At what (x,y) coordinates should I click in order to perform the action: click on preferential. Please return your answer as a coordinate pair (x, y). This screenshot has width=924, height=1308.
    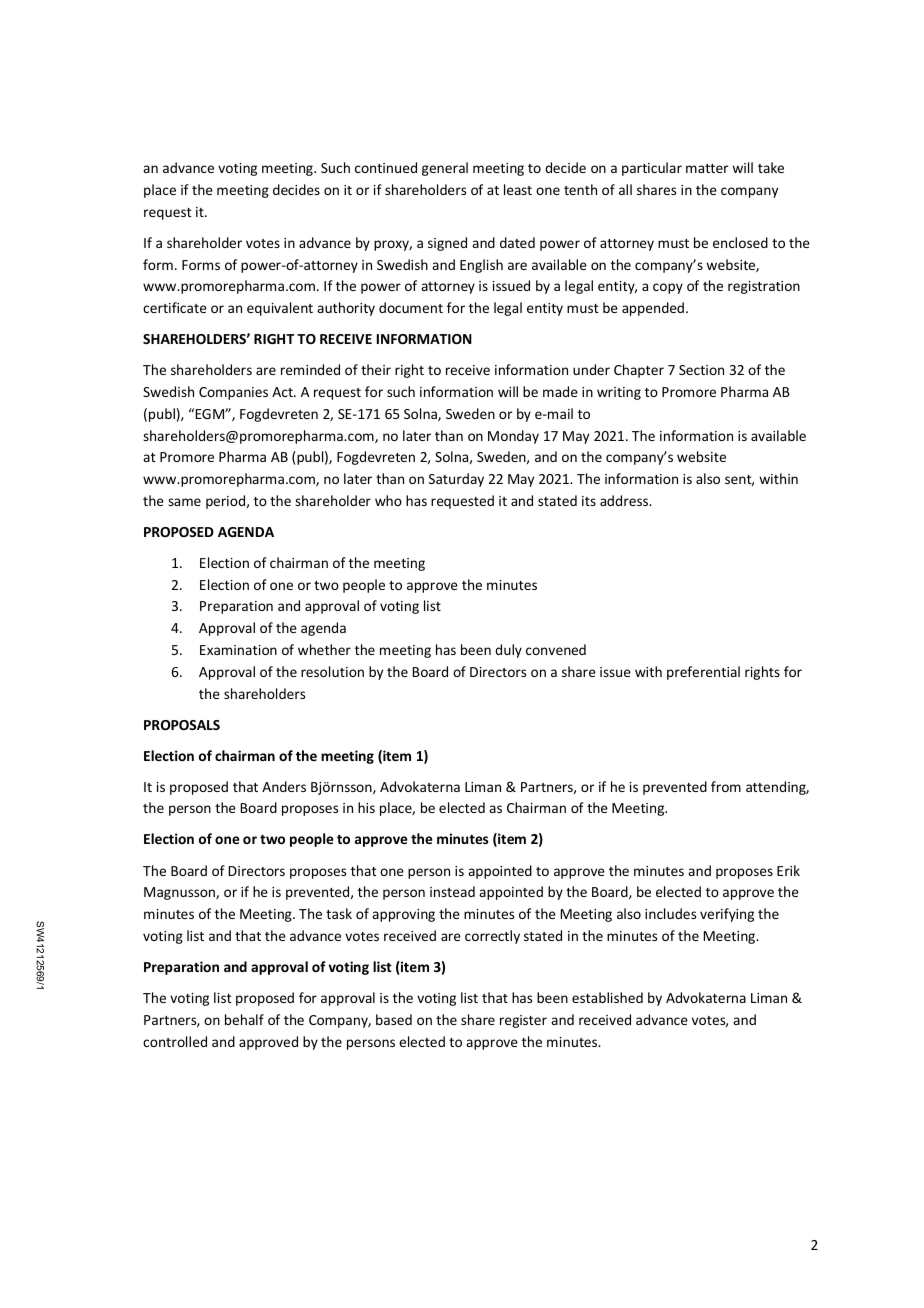
    Looking at the image, I should click on (703, 673).
